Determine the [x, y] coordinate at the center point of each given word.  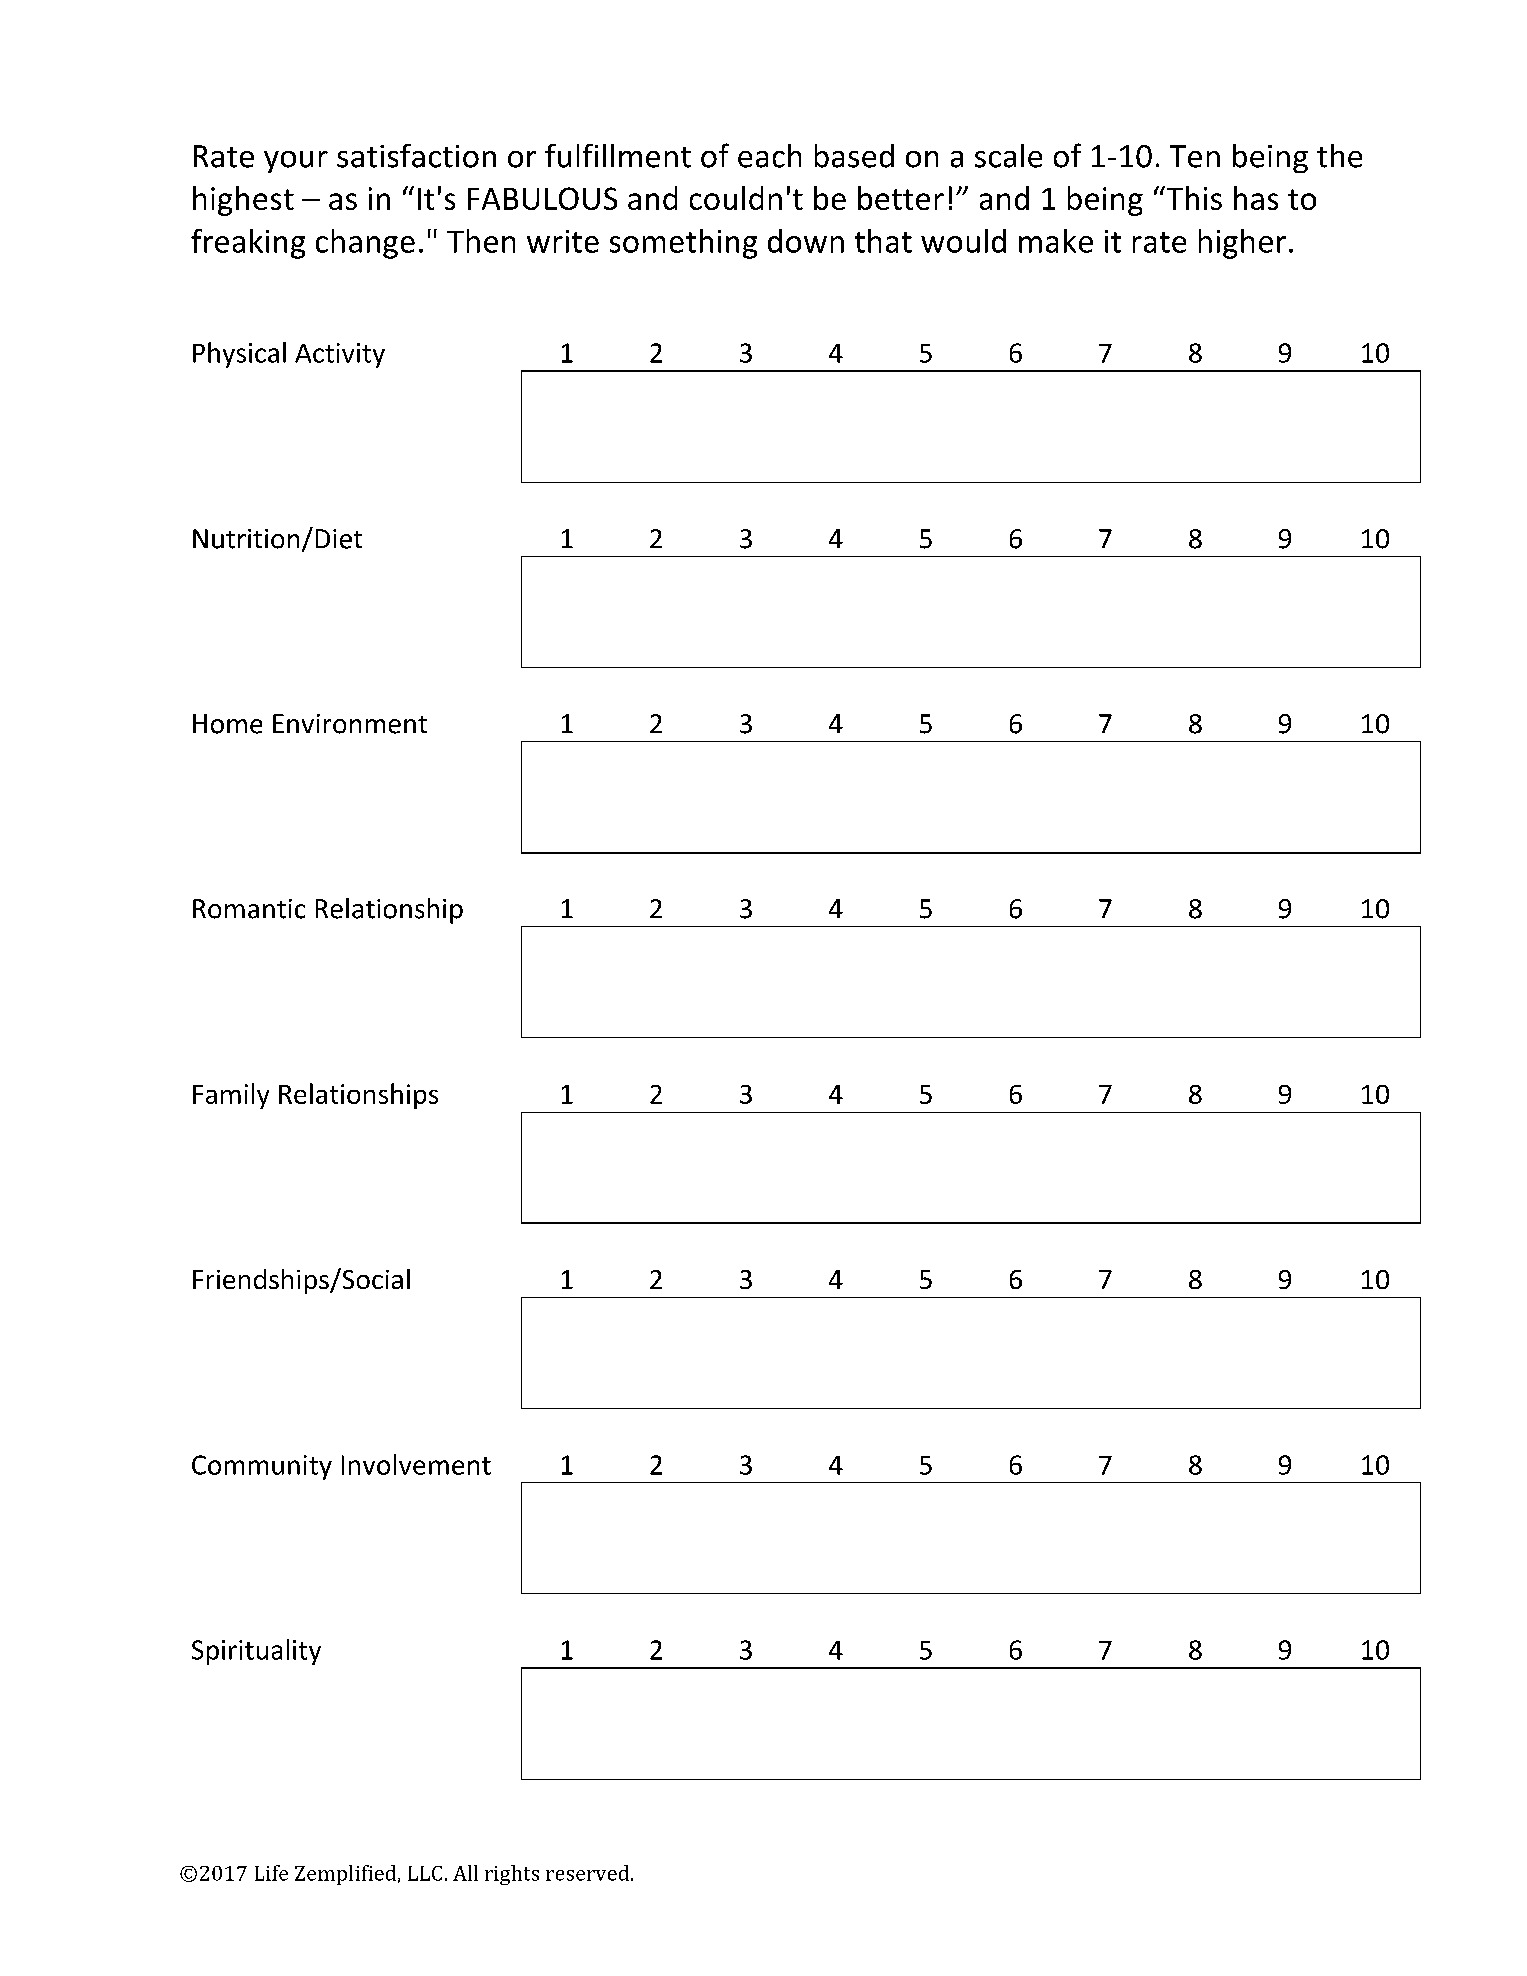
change [365, 244]
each [769, 156]
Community [262, 1467]
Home [227, 724]
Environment [350, 724]
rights [512, 1875]
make [1056, 241]
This [1193, 198]
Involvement [416, 1464]
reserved [589, 1873]
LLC [425, 1873]
